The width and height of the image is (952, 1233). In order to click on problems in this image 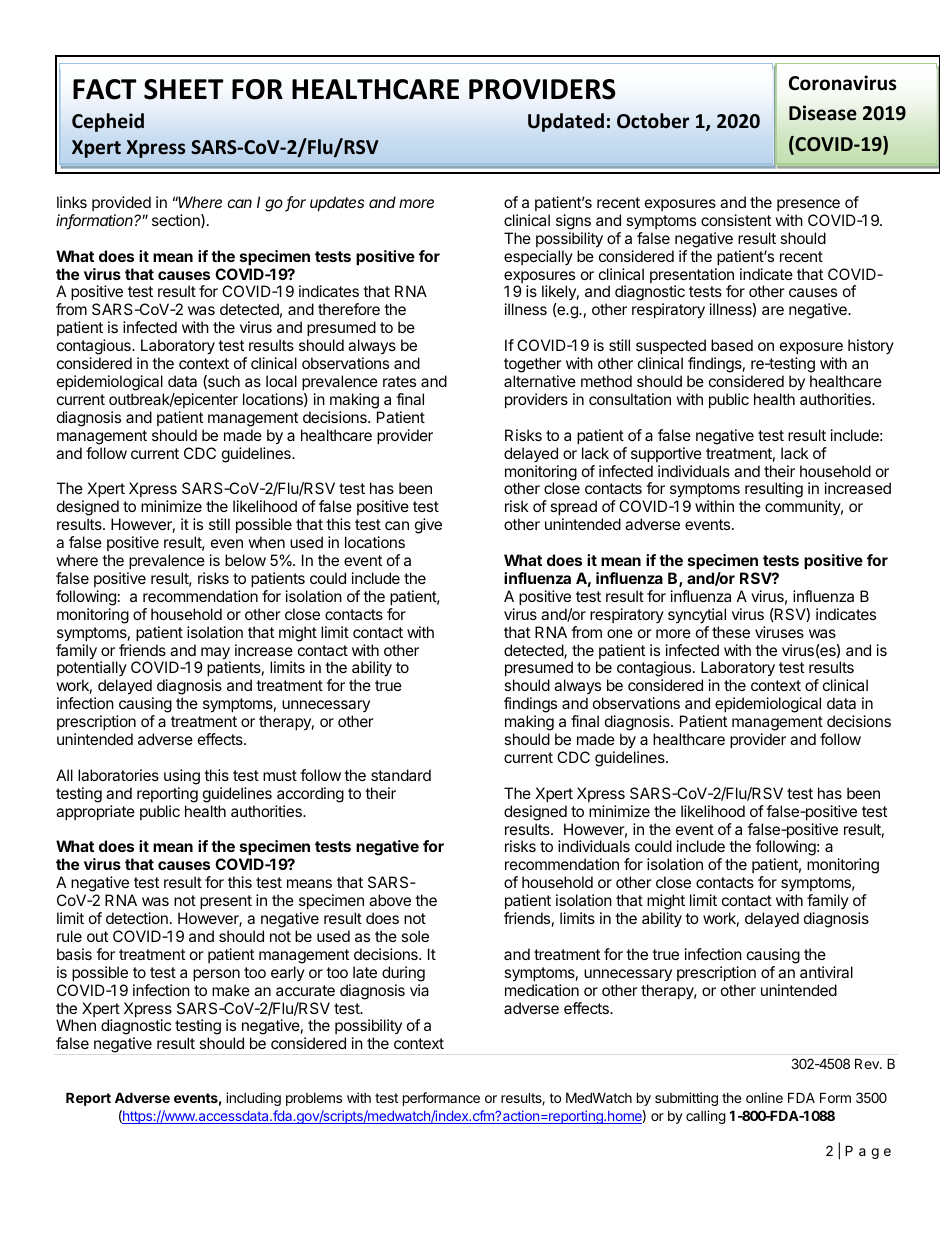, I will do `click(314, 1099)`.
